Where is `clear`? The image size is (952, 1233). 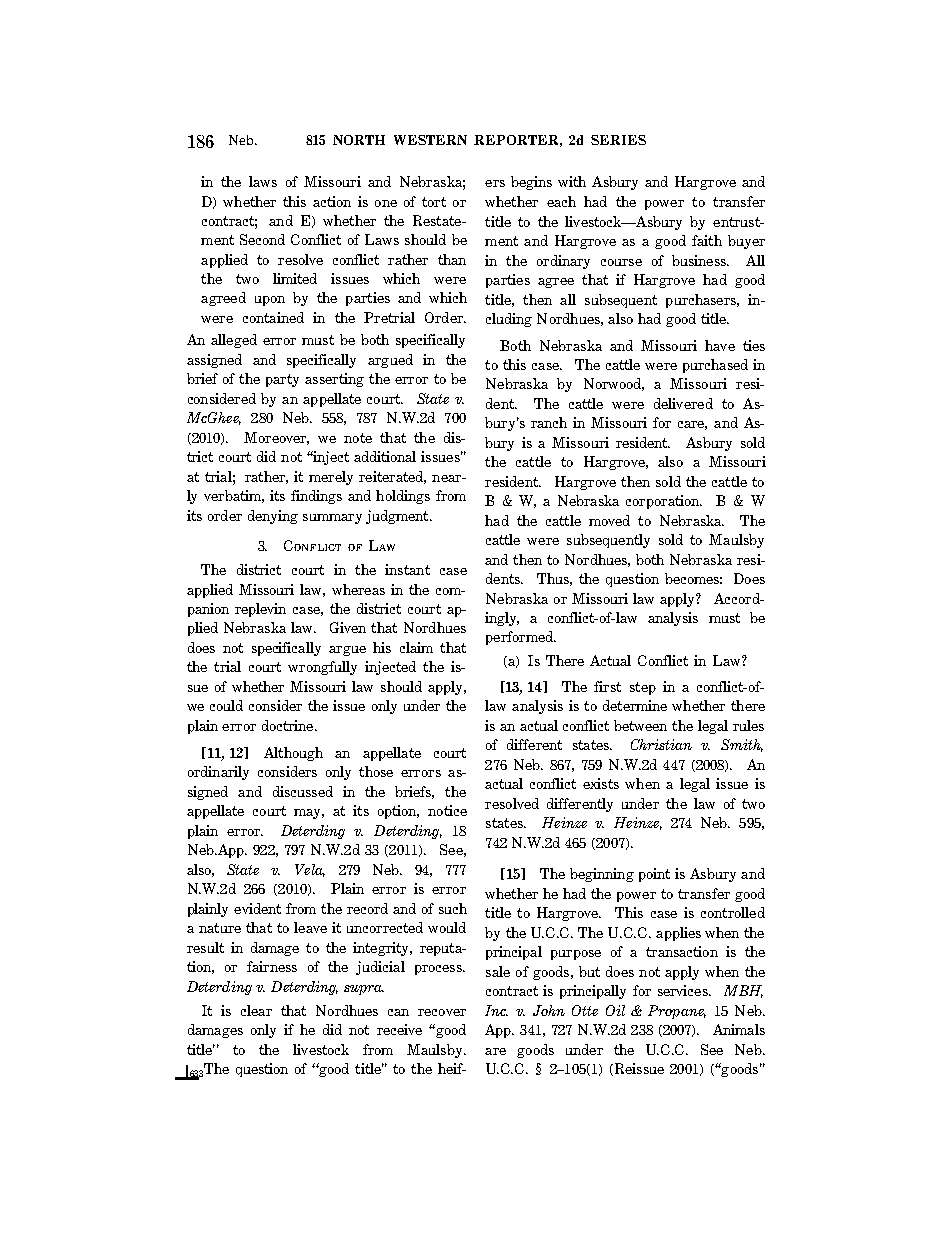 clear is located at coordinates (256, 1010).
